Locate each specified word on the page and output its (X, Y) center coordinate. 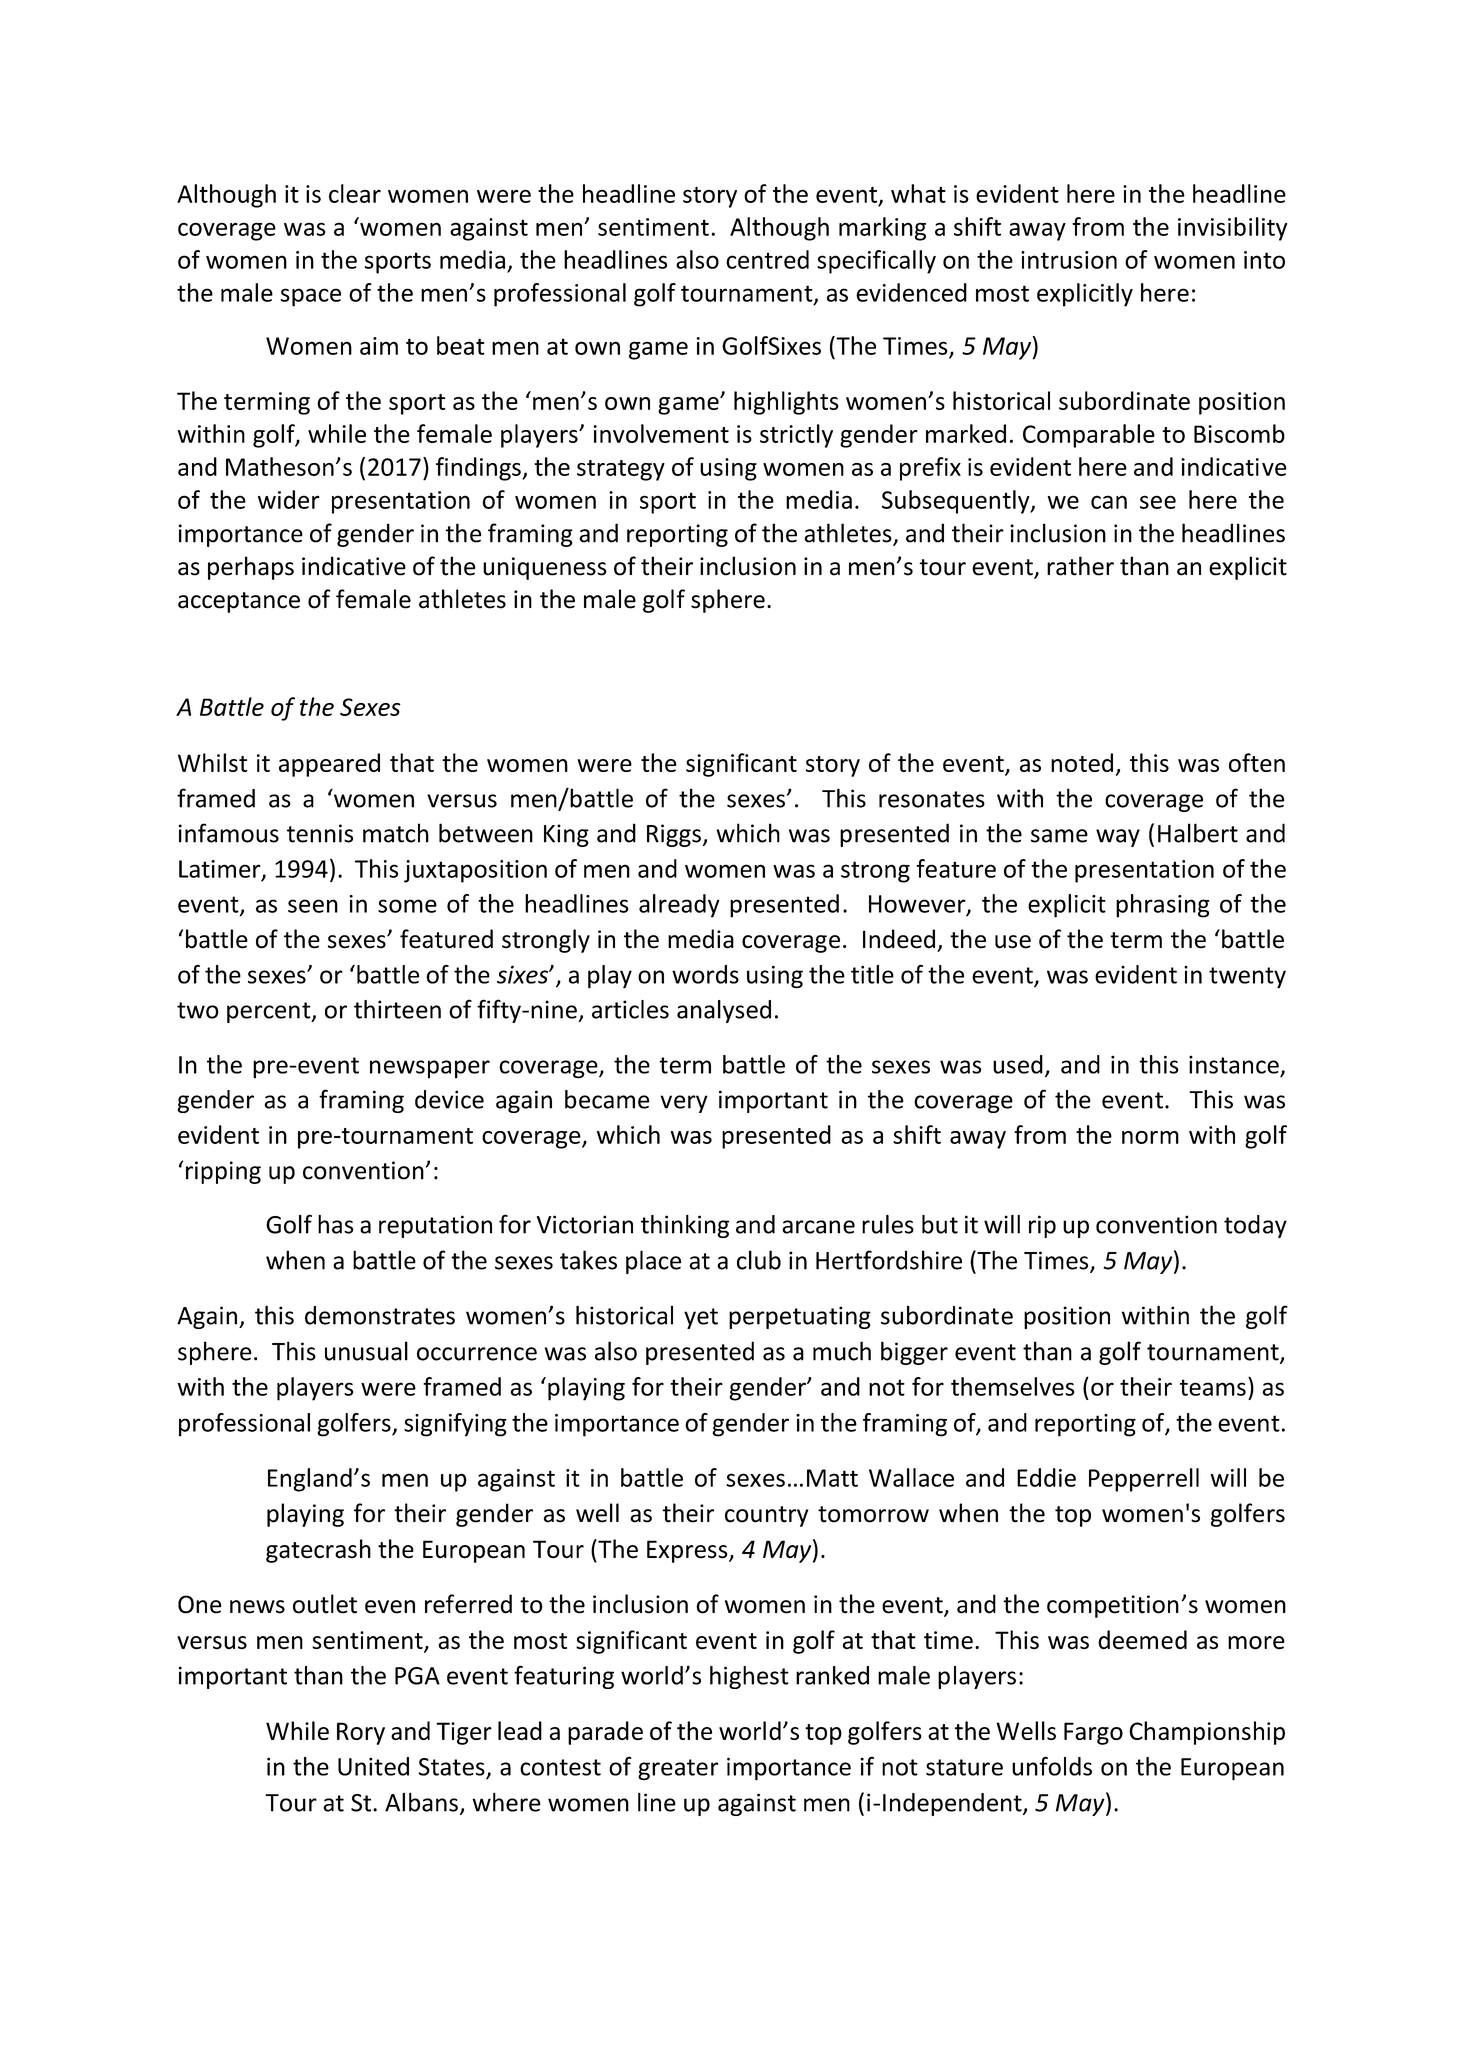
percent (270, 1012)
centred (767, 259)
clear (355, 193)
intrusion (1069, 260)
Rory (361, 1733)
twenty (1247, 978)
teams (1213, 1387)
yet (701, 1318)
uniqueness (545, 568)
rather (1080, 566)
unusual (366, 1351)
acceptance (239, 602)
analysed (724, 1011)
